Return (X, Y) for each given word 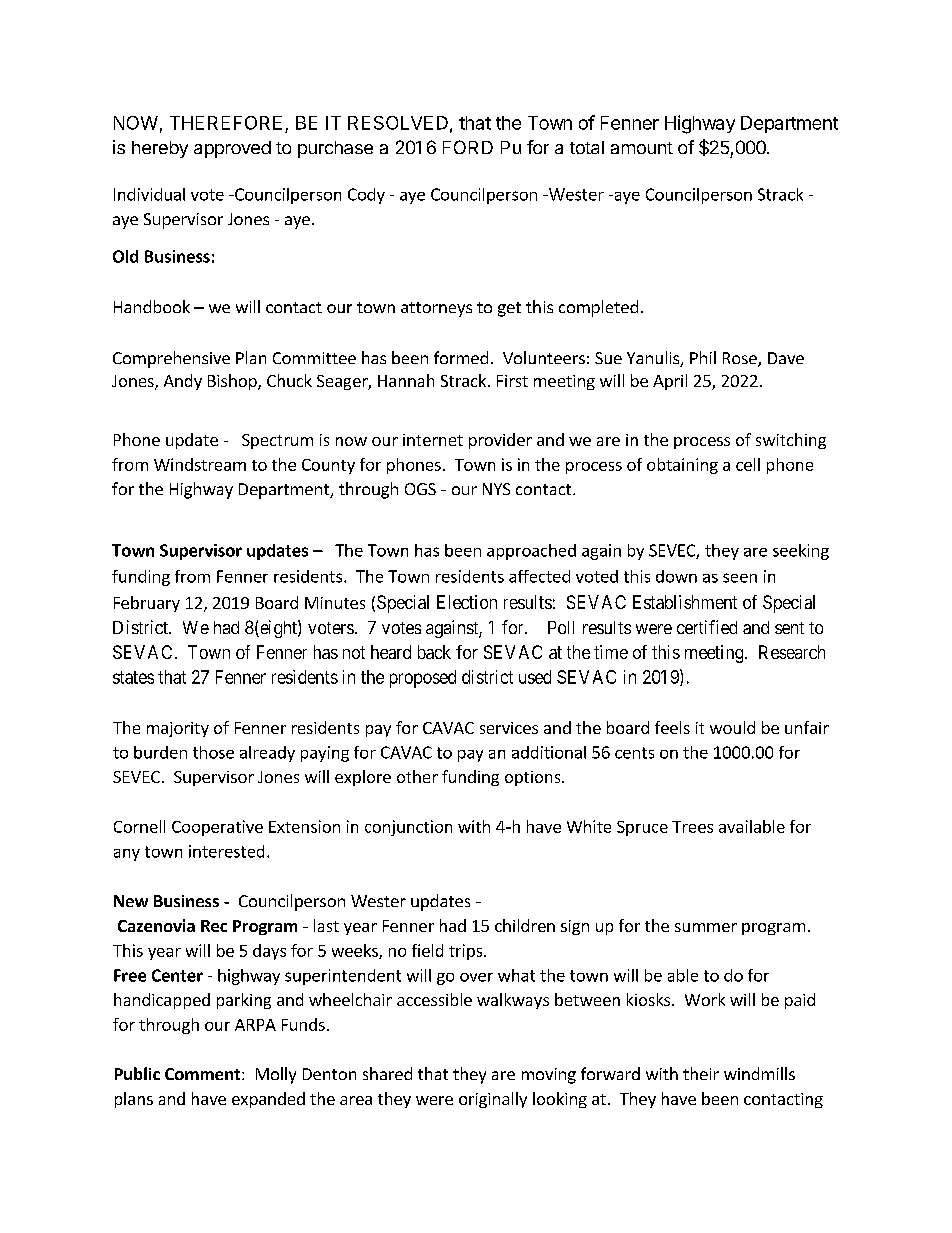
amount (642, 148)
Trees (692, 827)
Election (467, 602)
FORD (468, 147)
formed (461, 357)
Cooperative (217, 828)
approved (232, 149)
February (147, 604)
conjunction (408, 828)
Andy (183, 382)
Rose (741, 359)
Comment (202, 1074)
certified (707, 627)
